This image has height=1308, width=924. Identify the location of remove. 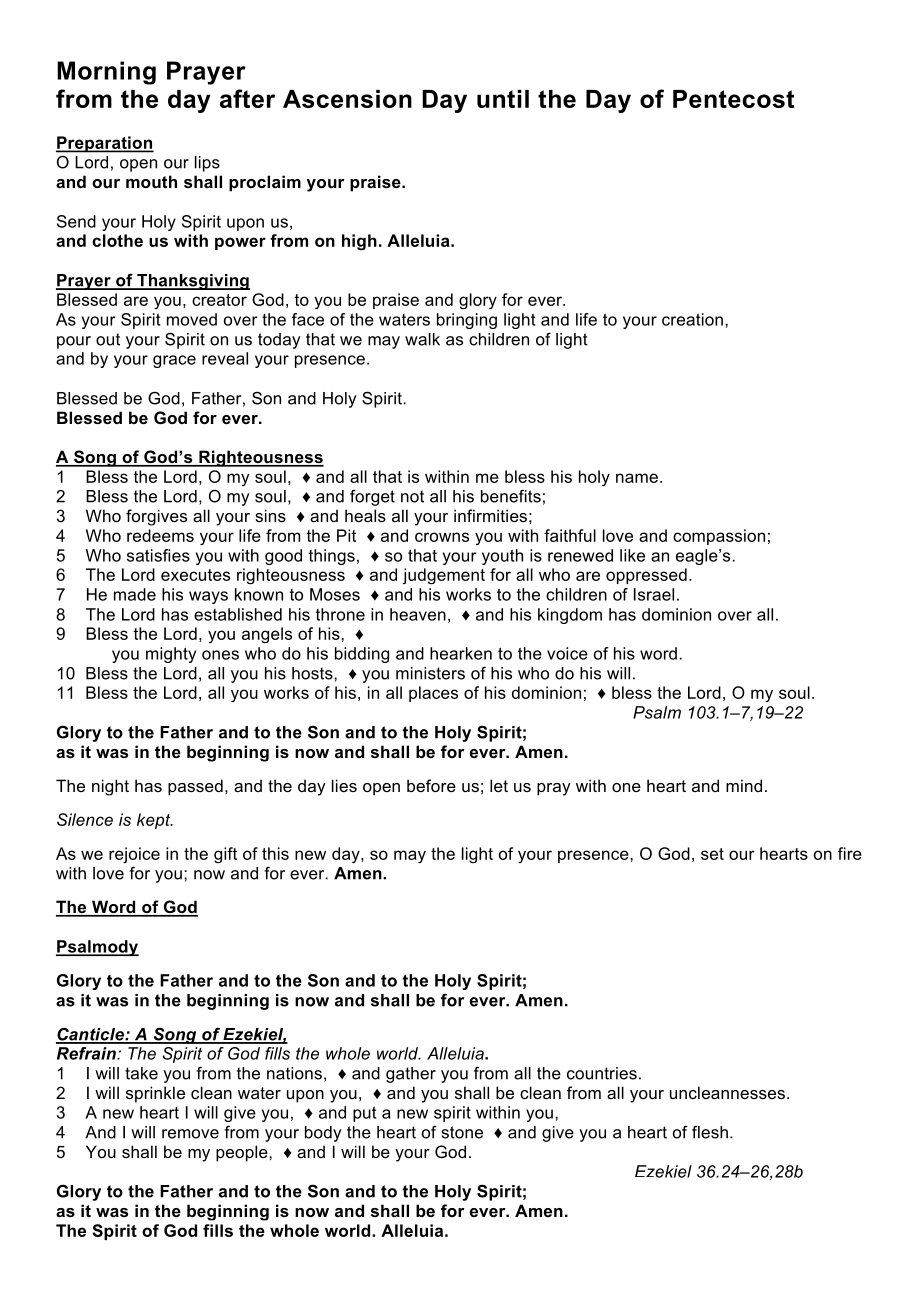
(190, 1134).
